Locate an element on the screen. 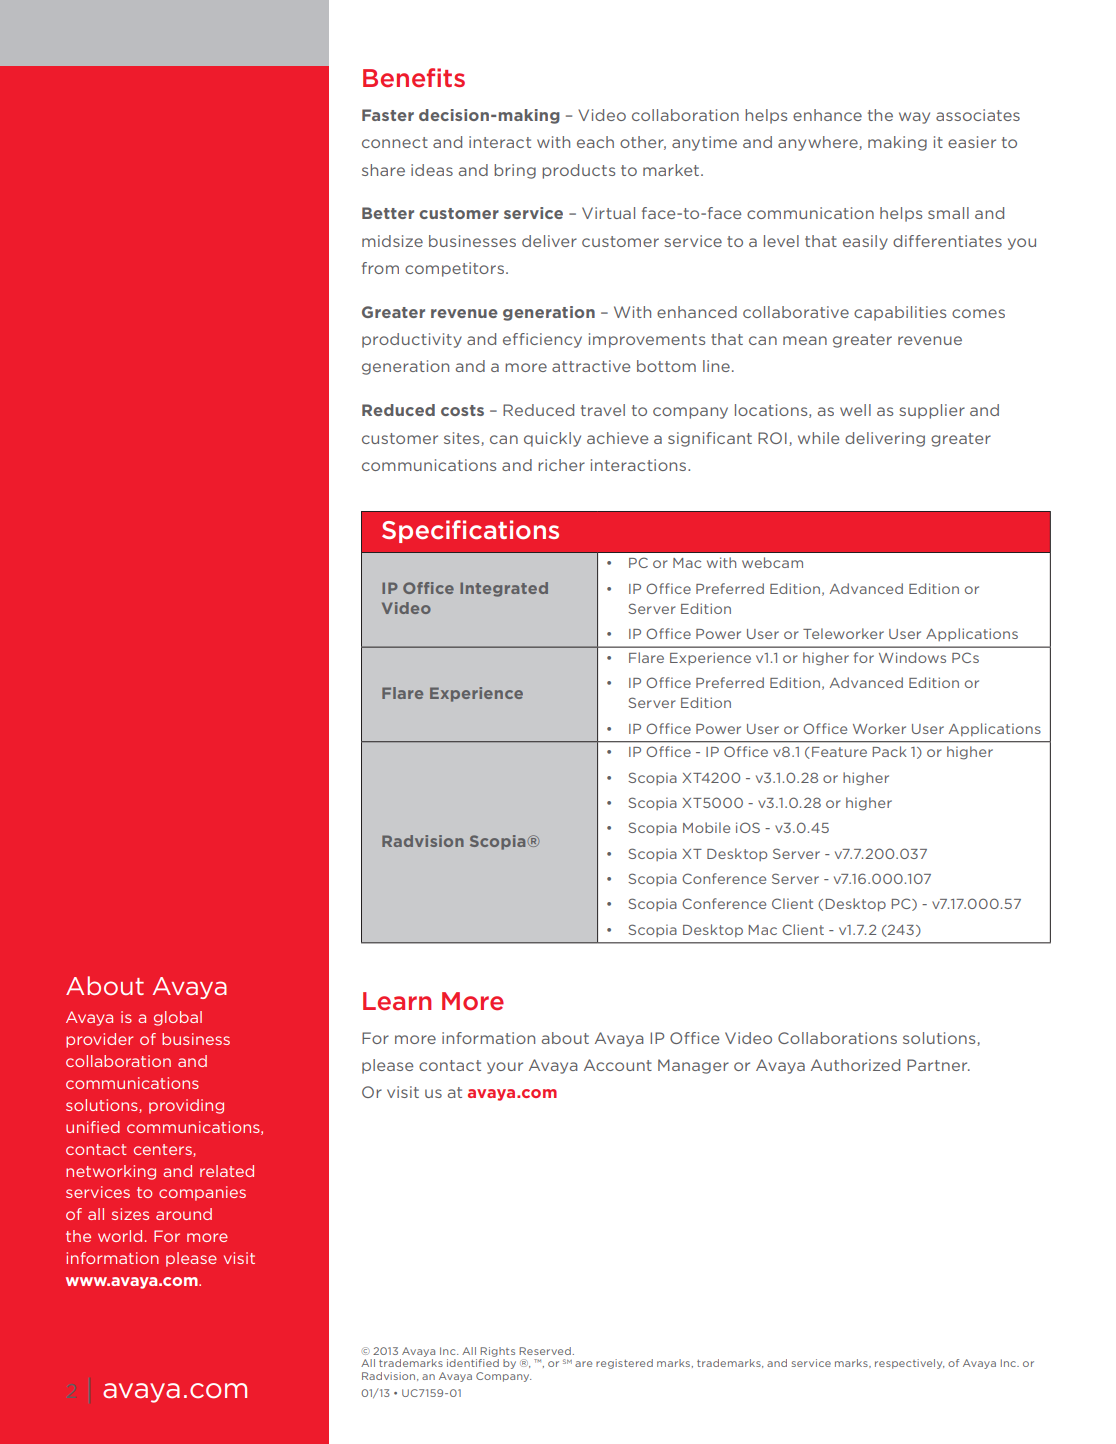 The height and width of the screenshot is (1444, 1116). way is located at coordinates (914, 118).
